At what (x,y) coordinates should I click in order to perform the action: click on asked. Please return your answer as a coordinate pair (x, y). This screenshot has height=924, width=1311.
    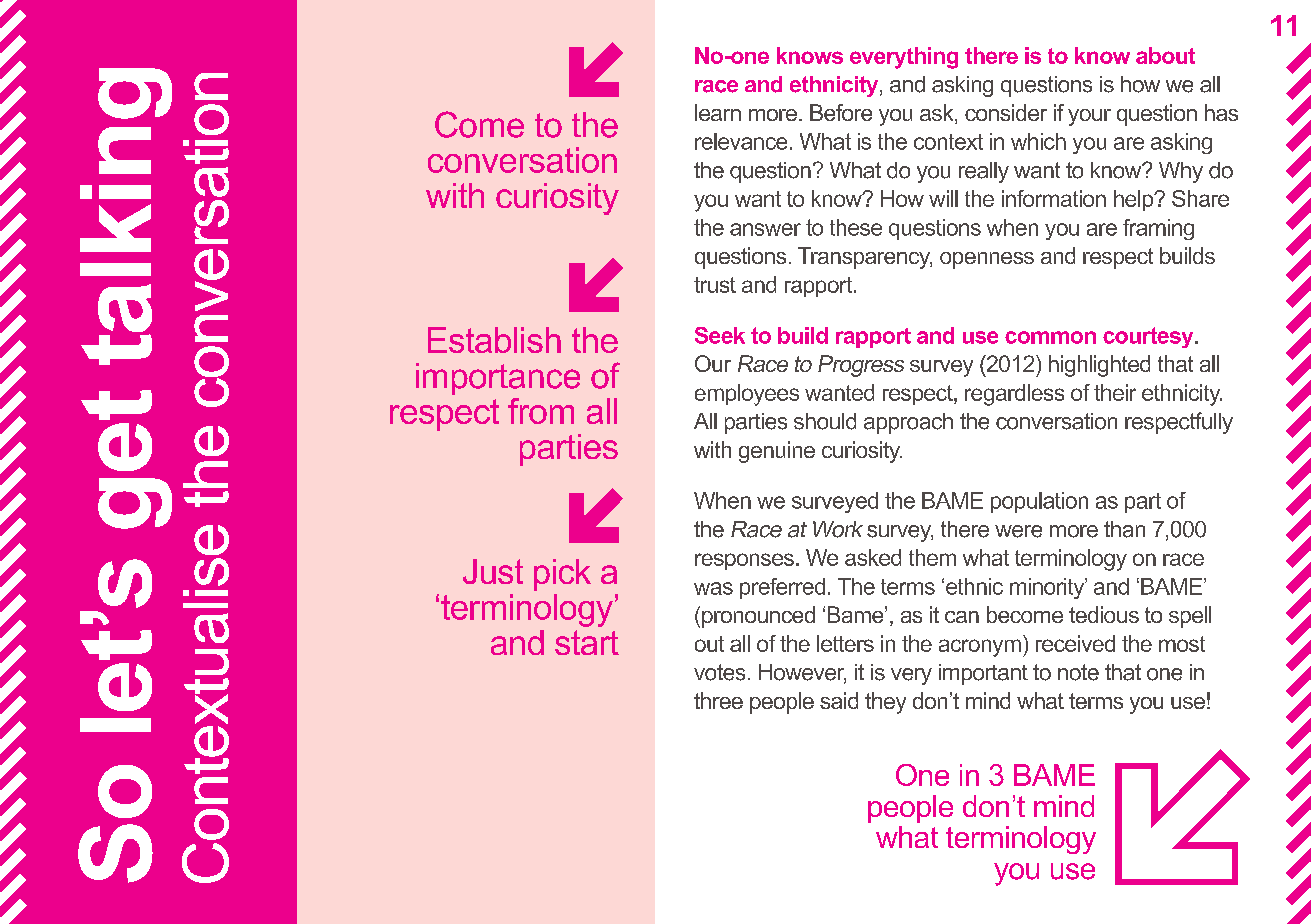
    Looking at the image, I should click on (873, 557).
